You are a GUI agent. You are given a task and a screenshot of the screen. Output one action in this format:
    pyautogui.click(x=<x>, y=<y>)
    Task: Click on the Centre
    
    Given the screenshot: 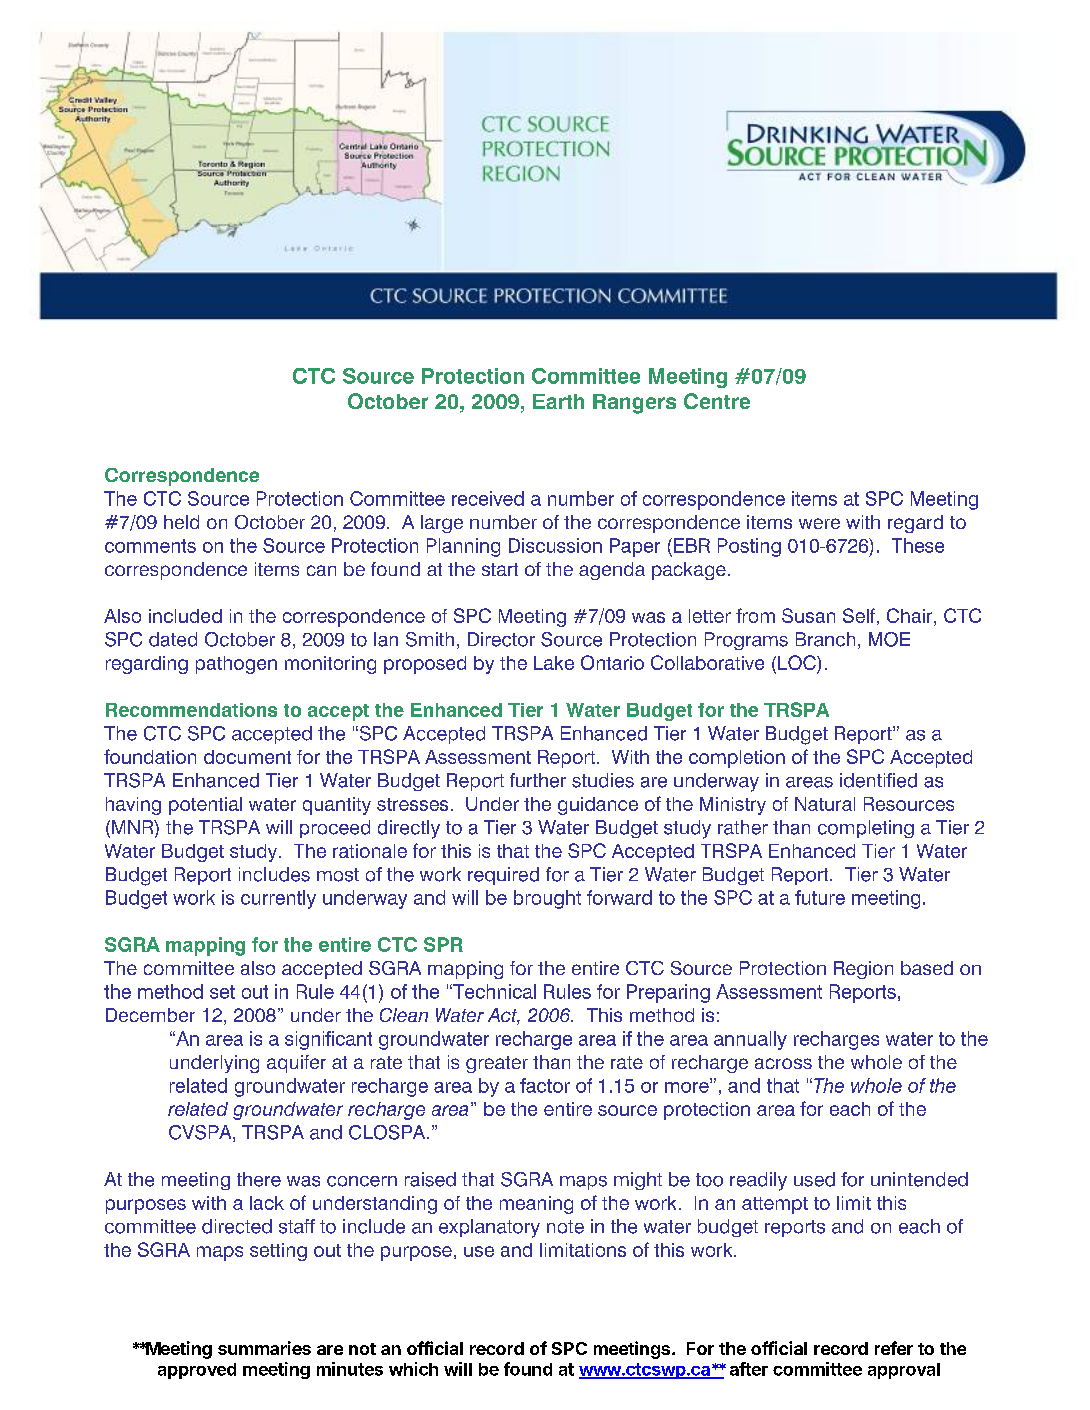 What is the action you would take?
    pyautogui.click(x=717, y=401)
